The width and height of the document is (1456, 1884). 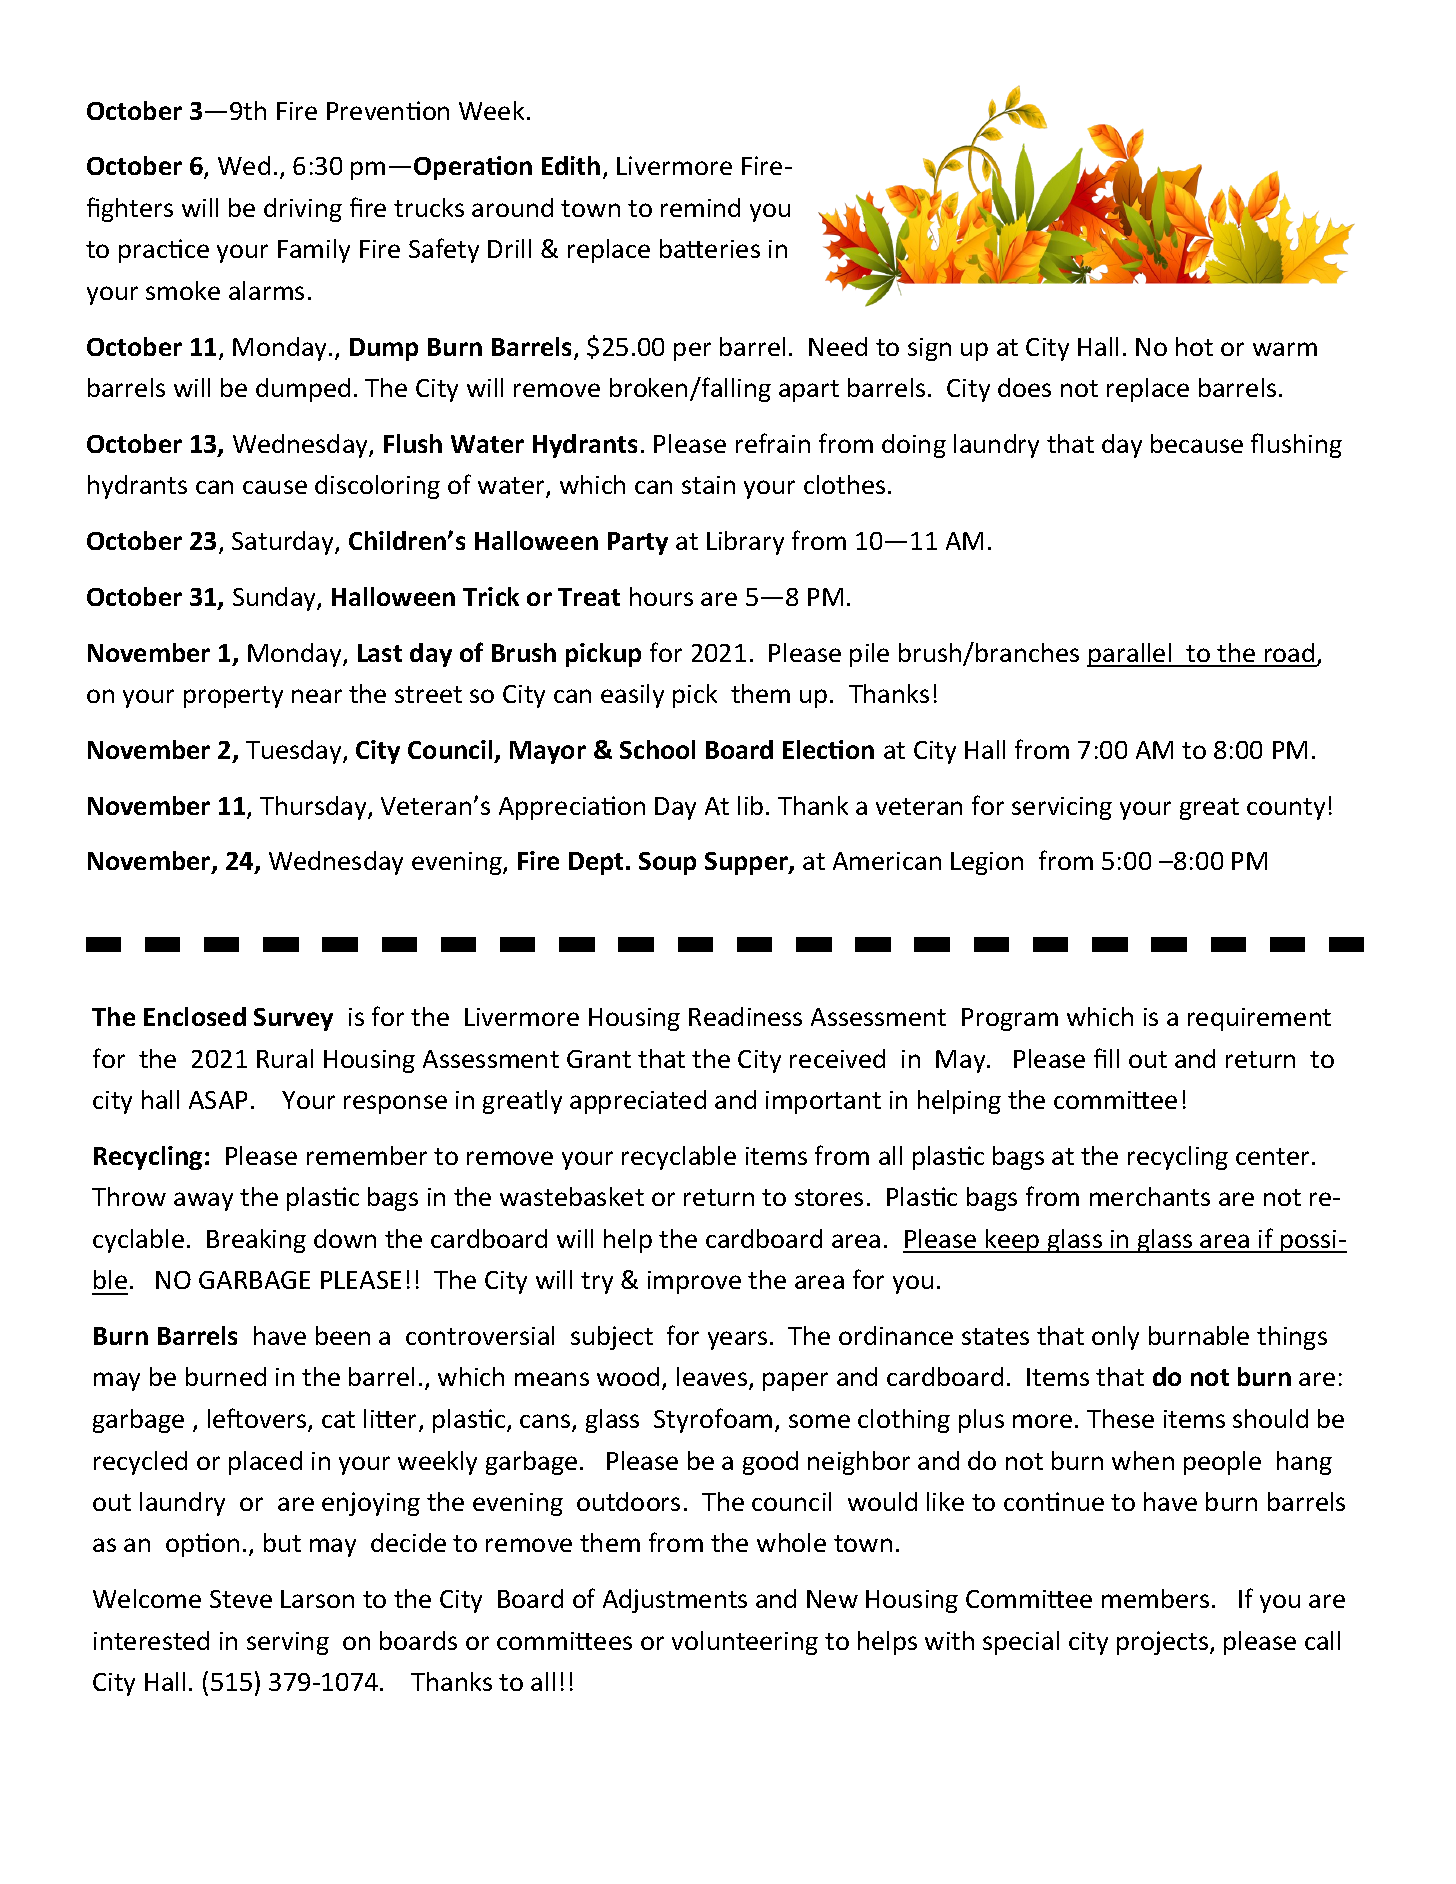 I want to click on hot, so click(x=1194, y=346).
